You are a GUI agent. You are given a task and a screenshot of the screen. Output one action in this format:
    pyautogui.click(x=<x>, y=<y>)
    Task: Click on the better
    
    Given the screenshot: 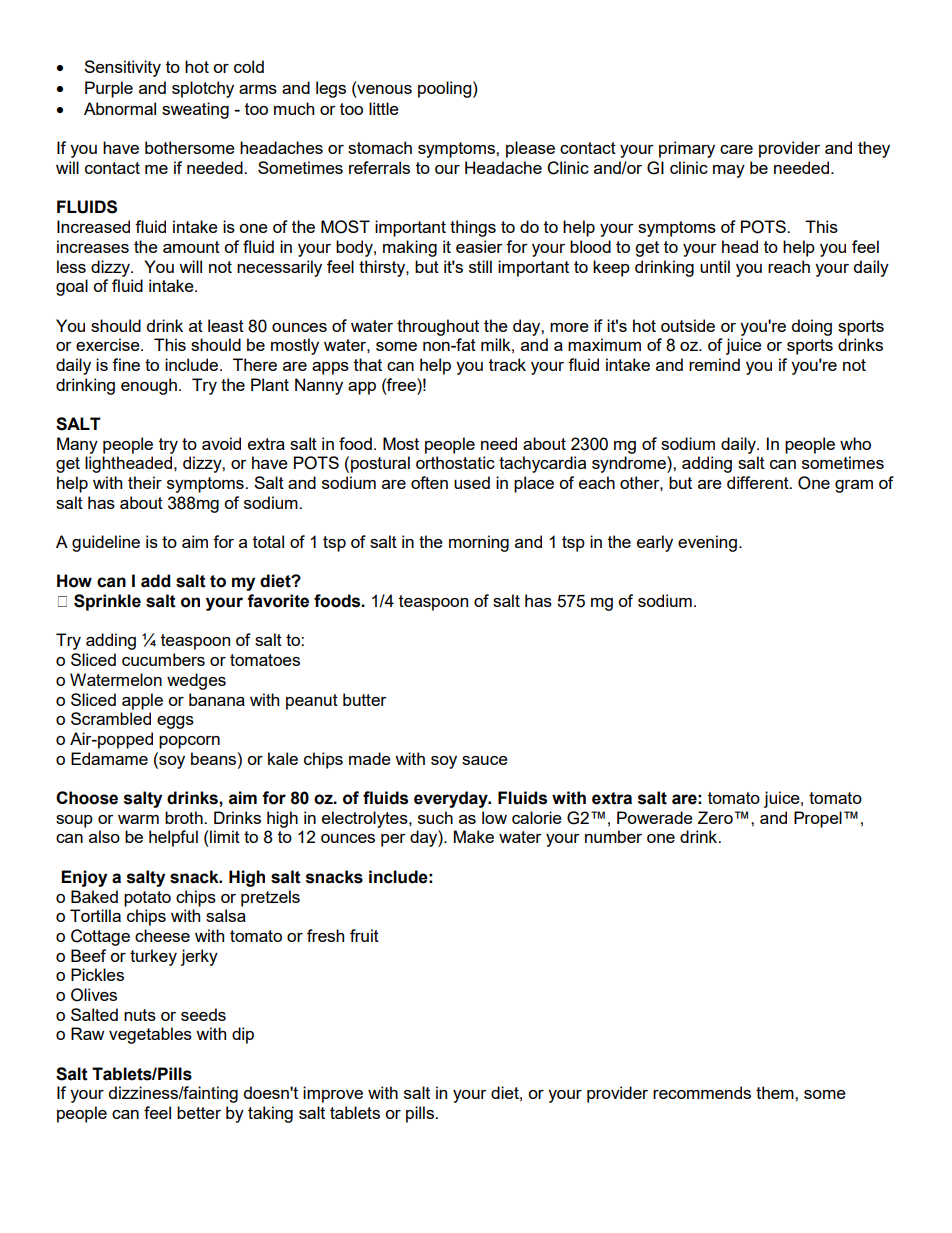 What is the action you would take?
    pyautogui.click(x=199, y=1112)
